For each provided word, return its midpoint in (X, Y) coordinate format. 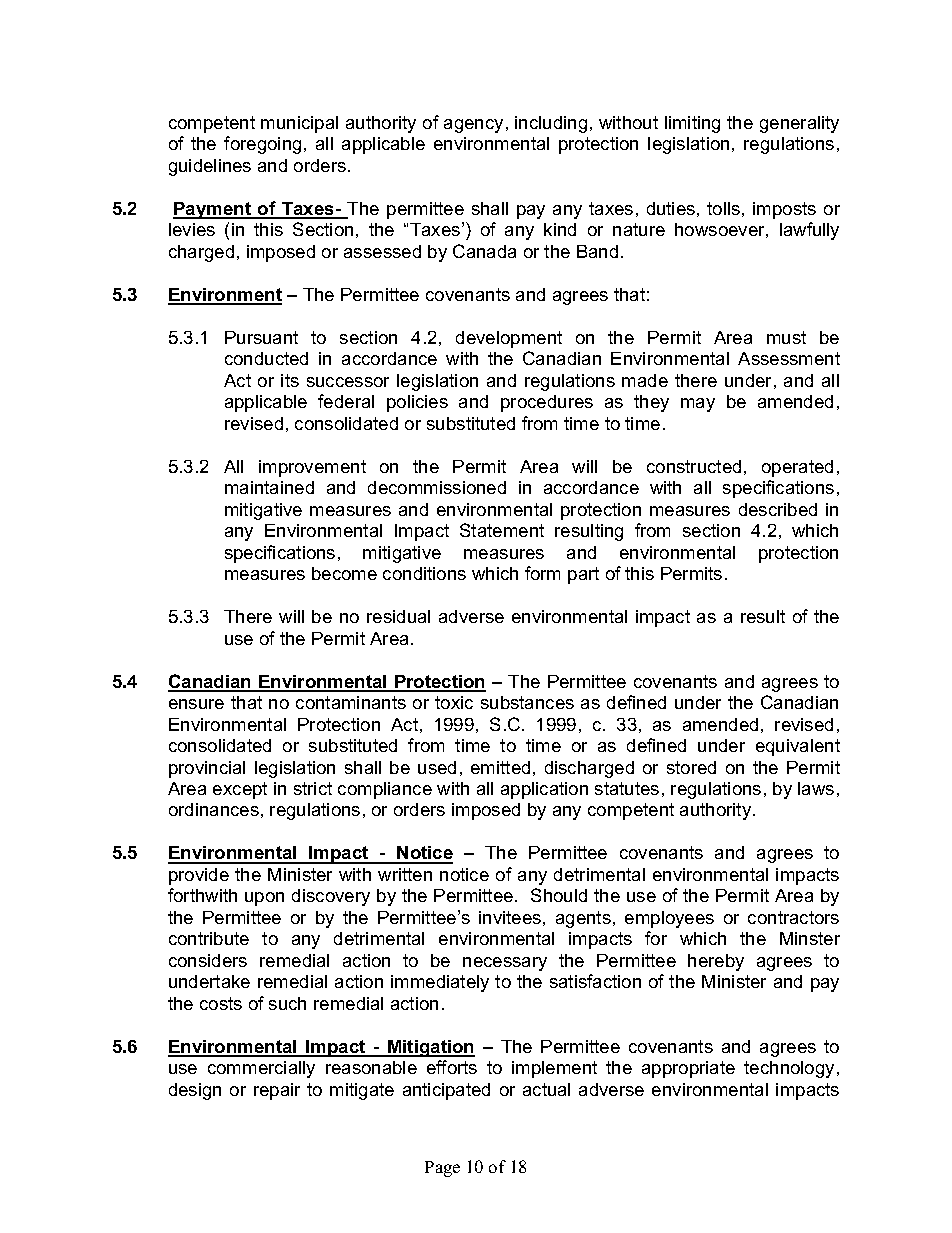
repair (277, 1091)
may (698, 405)
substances (527, 702)
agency (473, 126)
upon (264, 899)
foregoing (262, 145)
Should (559, 895)
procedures (547, 403)
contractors (793, 917)
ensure (196, 704)
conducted (266, 358)
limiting (692, 124)
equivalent (798, 747)
